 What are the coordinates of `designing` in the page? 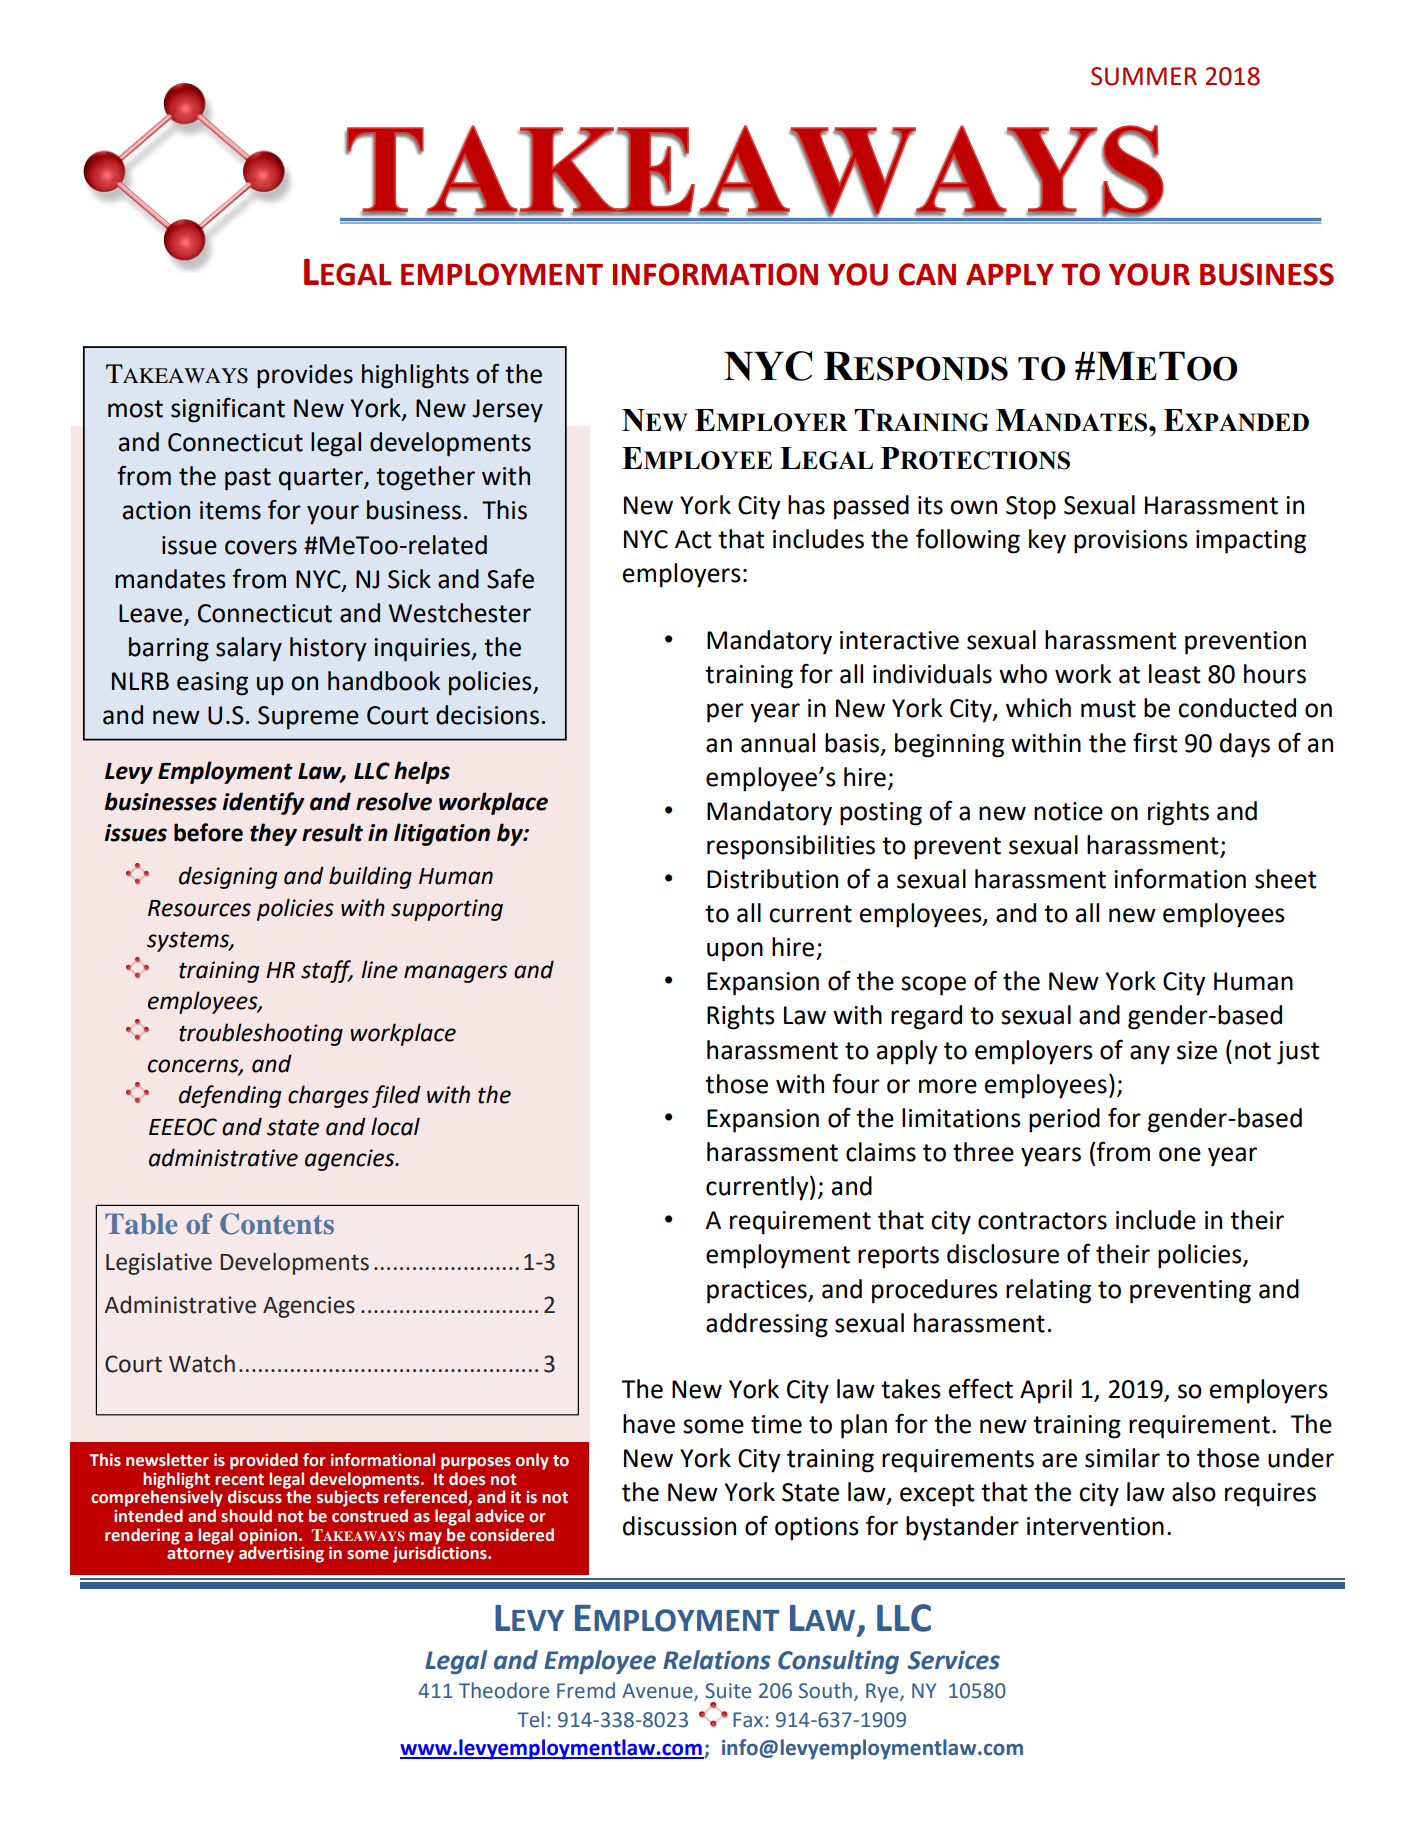 It's located at (228, 877).
